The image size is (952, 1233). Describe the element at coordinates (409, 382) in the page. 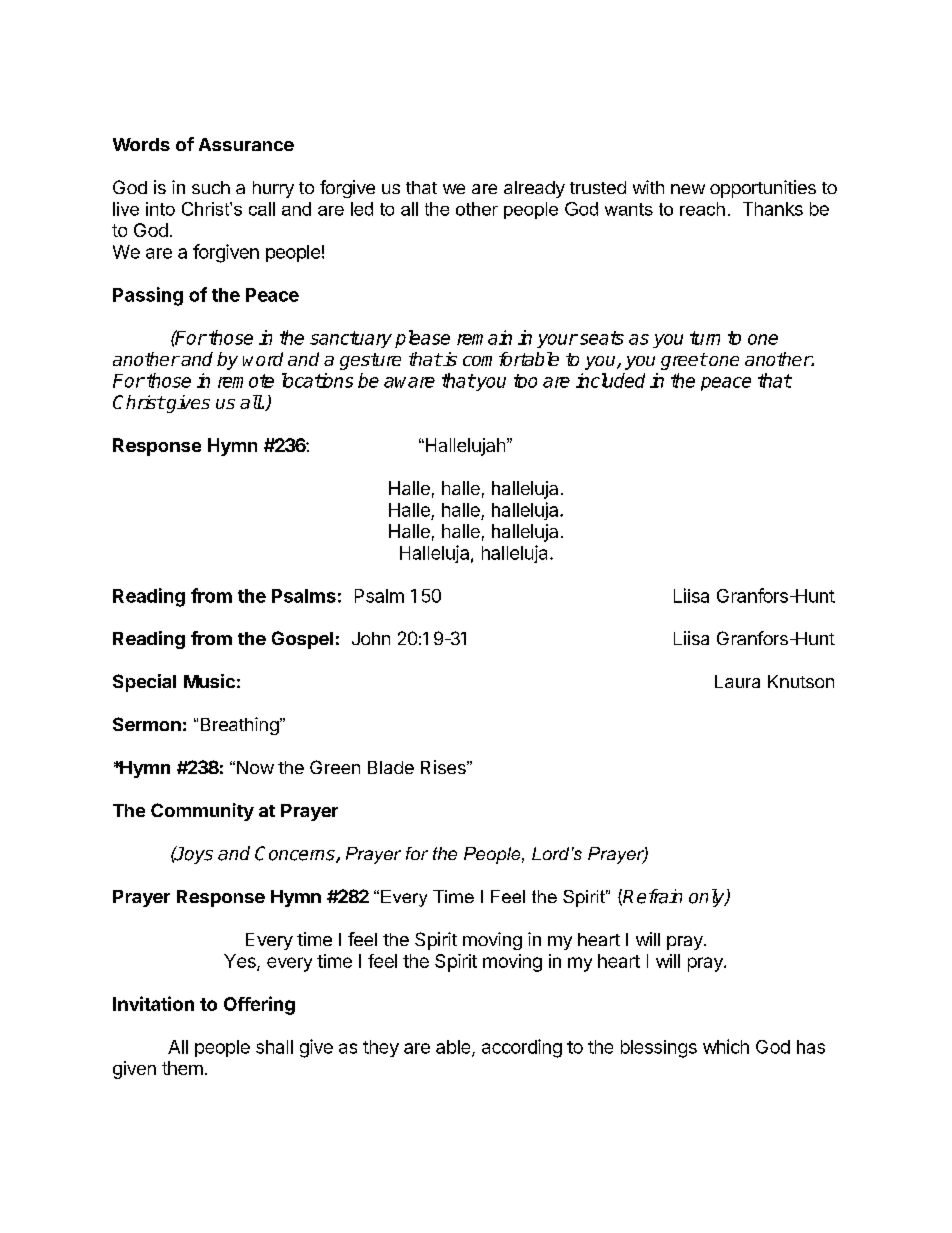

I see `aware` at that location.
